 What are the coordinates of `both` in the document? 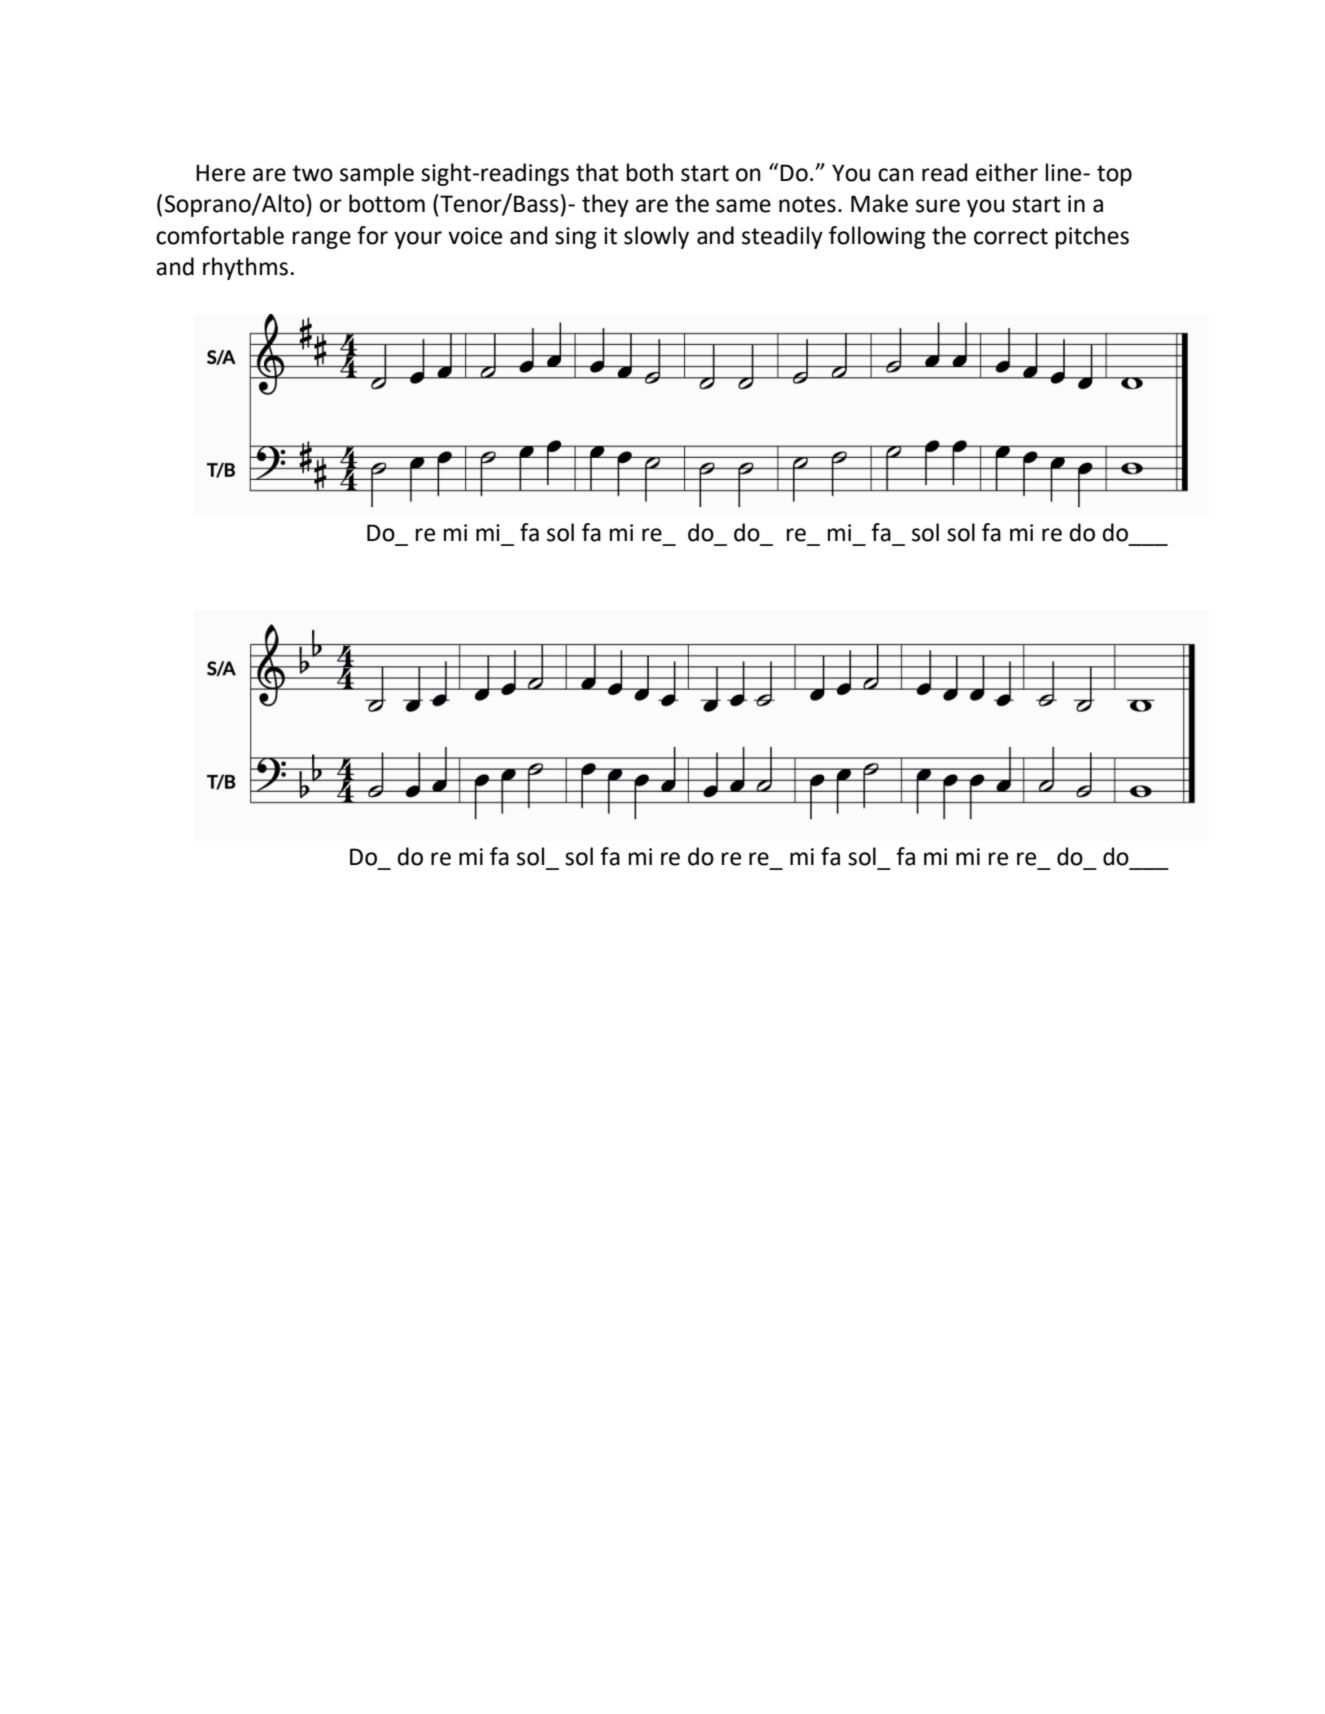 It's located at (650, 172).
